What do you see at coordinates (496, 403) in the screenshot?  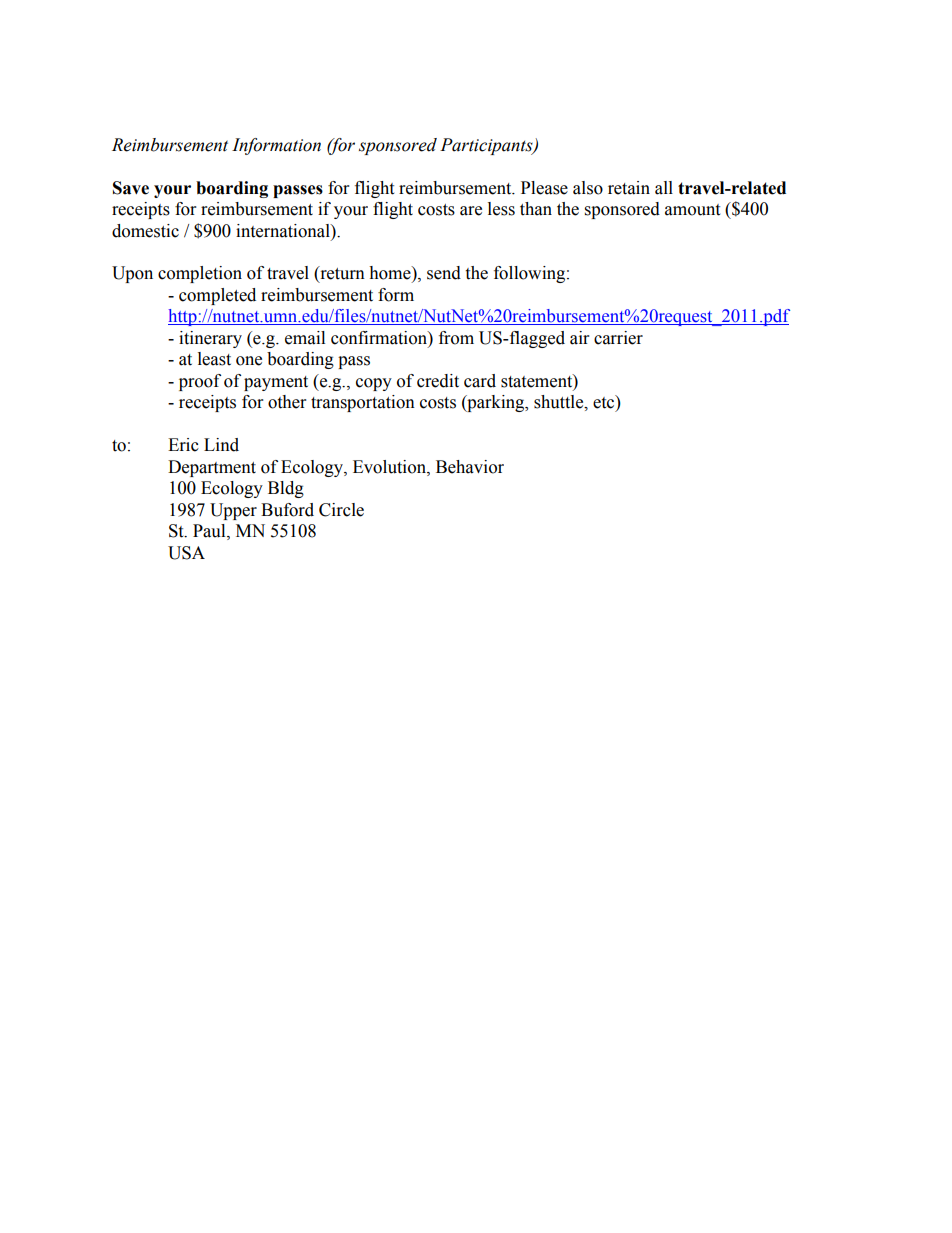 I see `parking` at bounding box center [496, 403].
